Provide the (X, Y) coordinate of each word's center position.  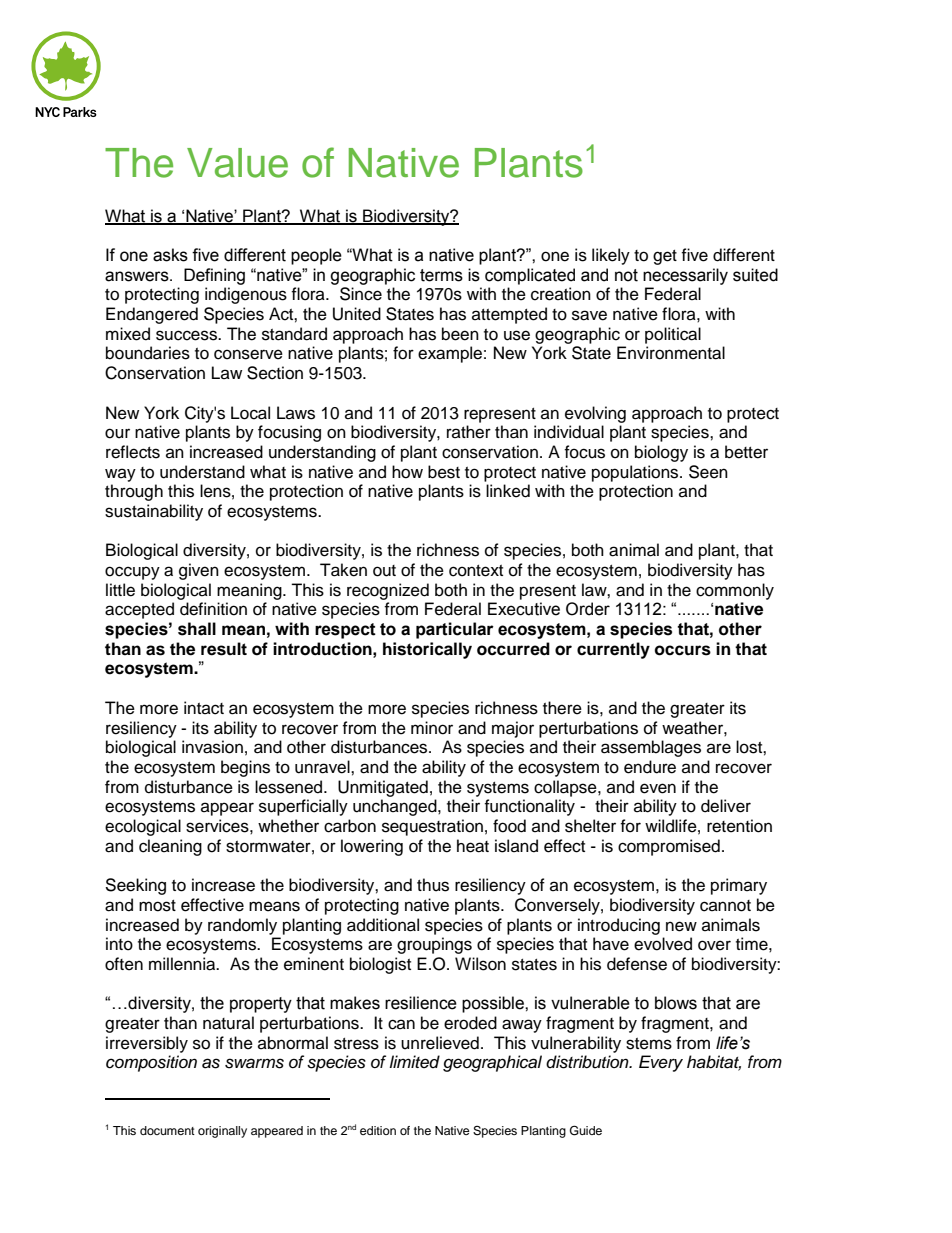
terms (441, 275)
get (665, 257)
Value (237, 163)
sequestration (432, 827)
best (444, 472)
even (658, 788)
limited (414, 1061)
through (134, 492)
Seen (708, 472)
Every (661, 1063)
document (167, 1130)
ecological (143, 827)
